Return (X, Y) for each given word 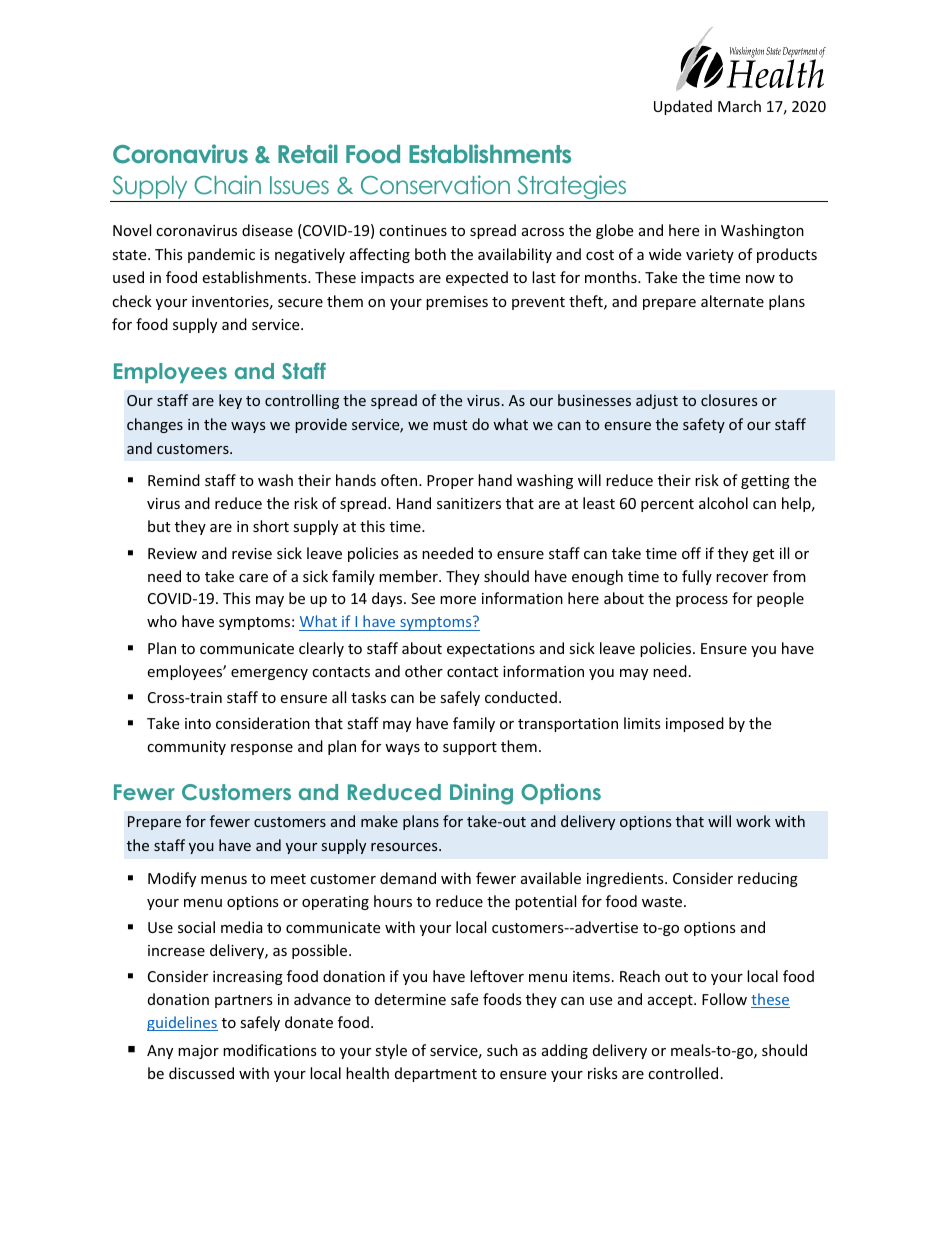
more (458, 600)
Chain (227, 185)
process (702, 601)
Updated (683, 107)
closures (729, 400)
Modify (172, 879)
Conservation (435, 185)
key (230, 401)
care (253, 578)
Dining (481, 794)
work (753, 821)
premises (457, 303)
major (198, 1052)
